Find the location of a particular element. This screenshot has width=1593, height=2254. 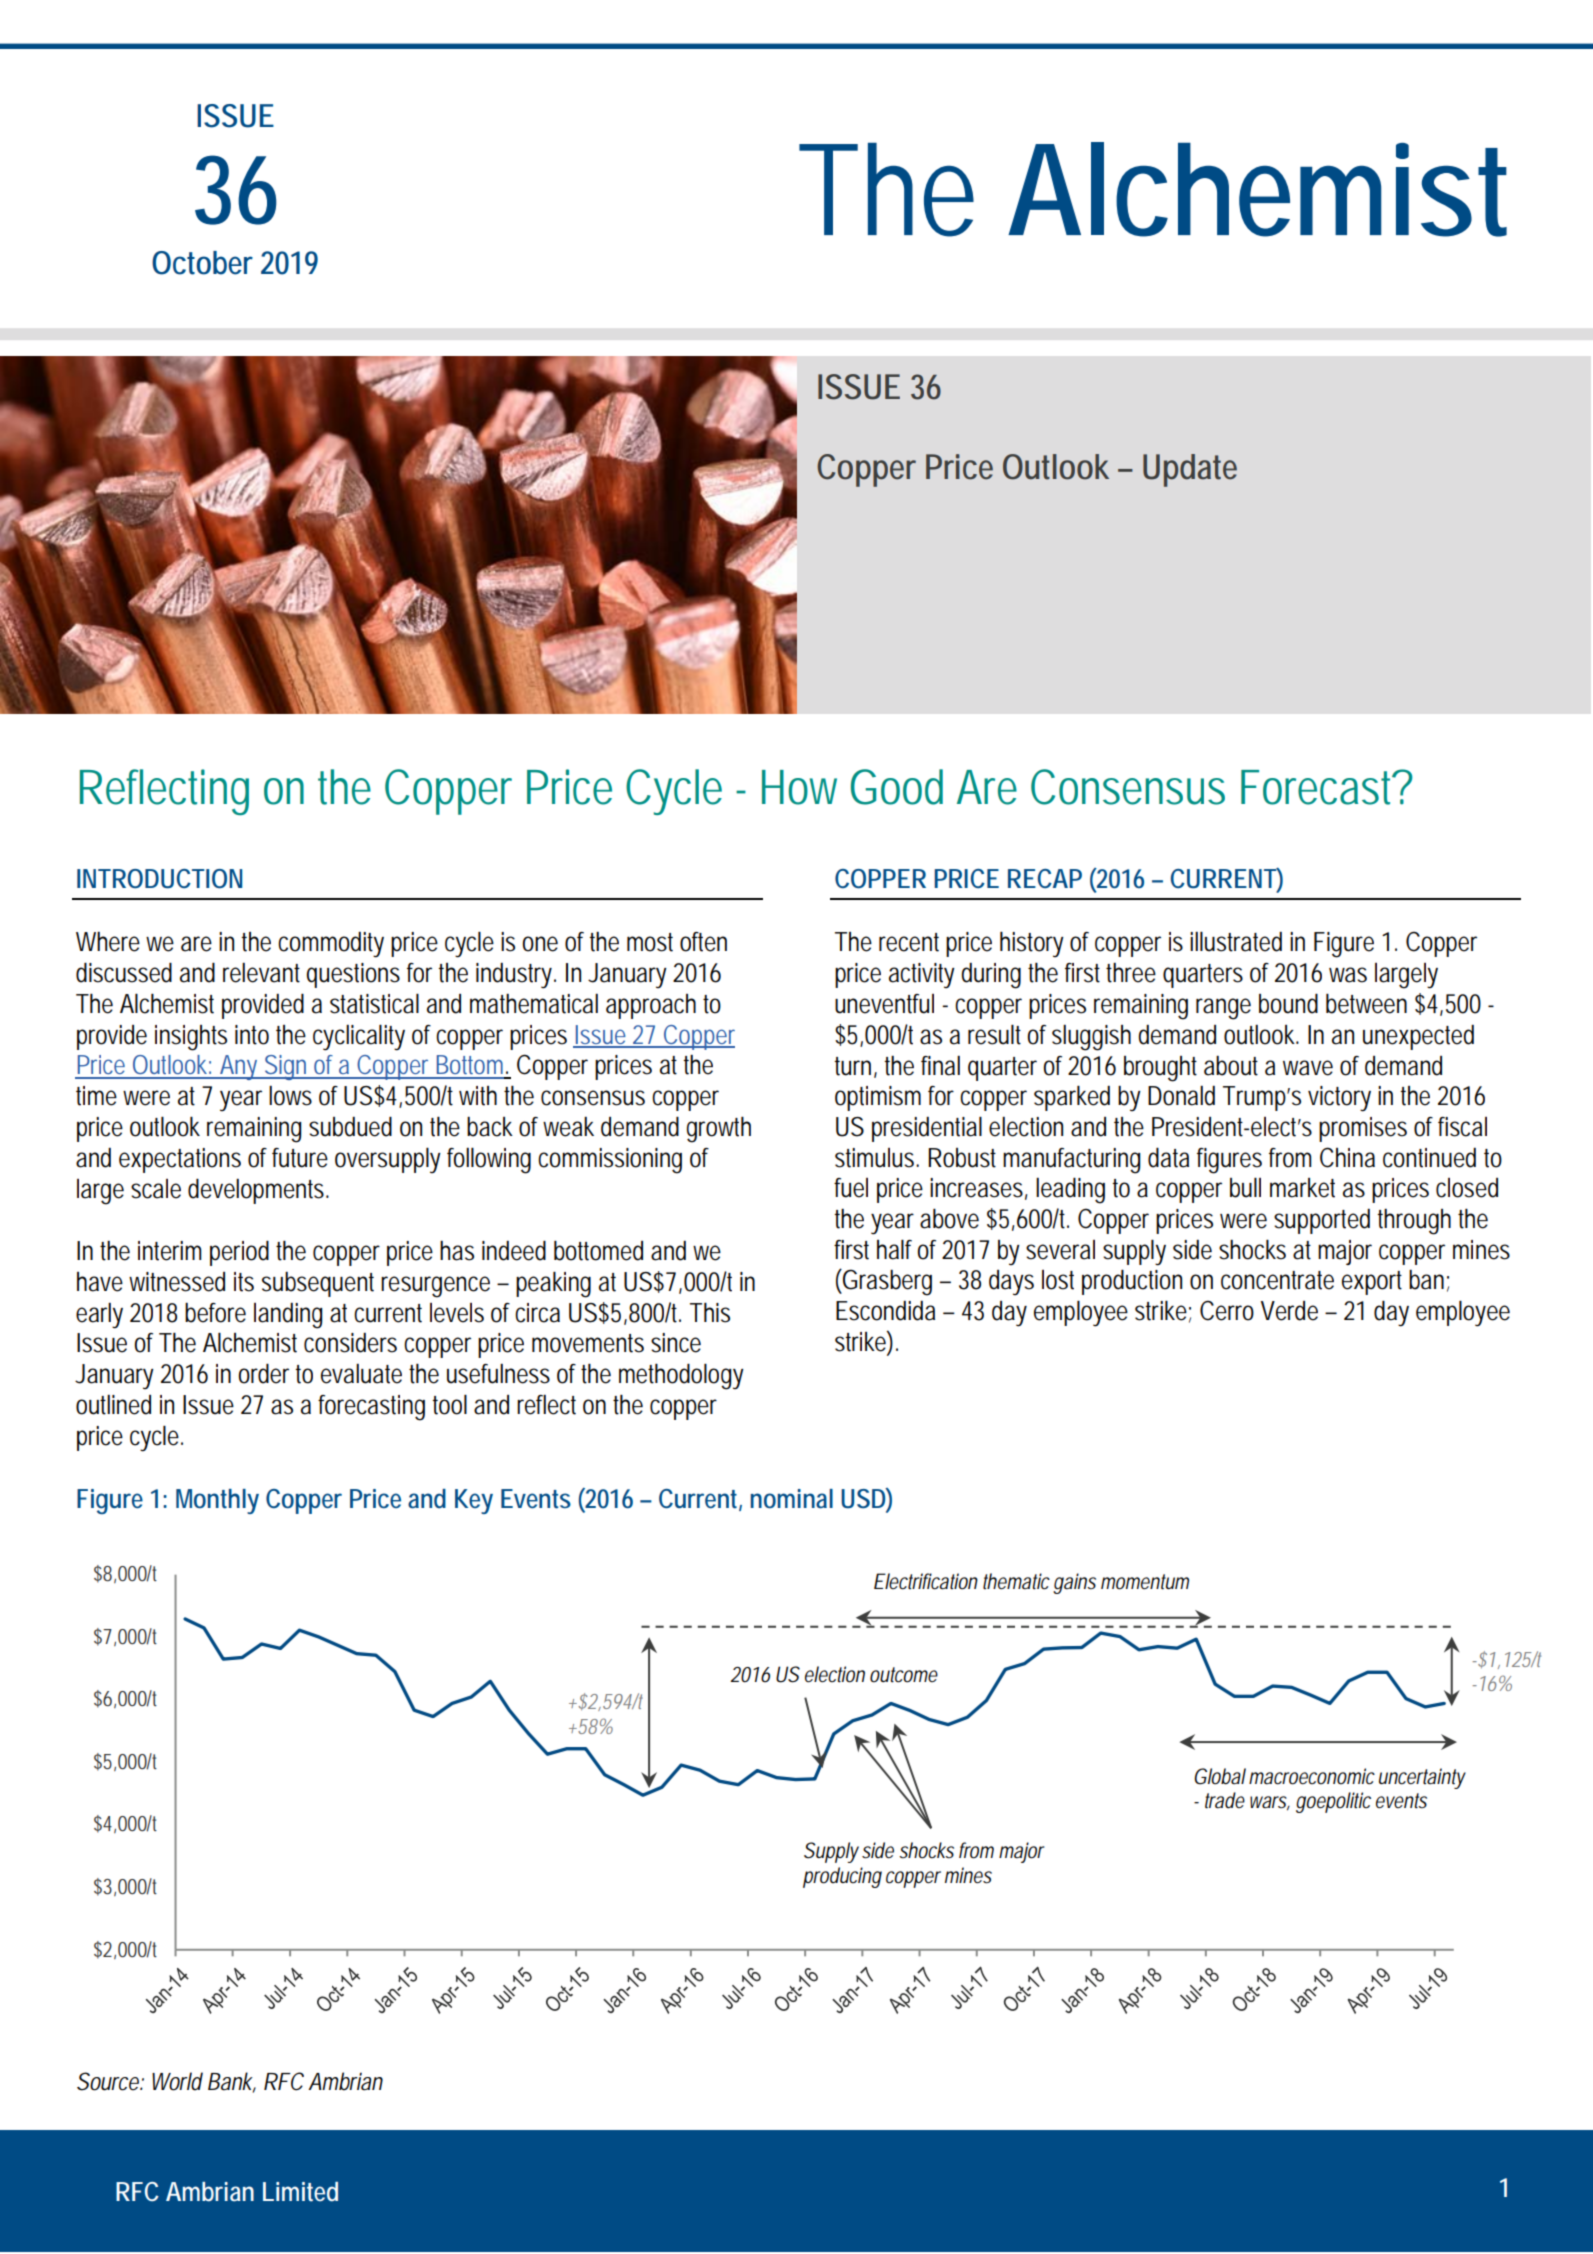

Update is located at coordinates (1190, 470).
